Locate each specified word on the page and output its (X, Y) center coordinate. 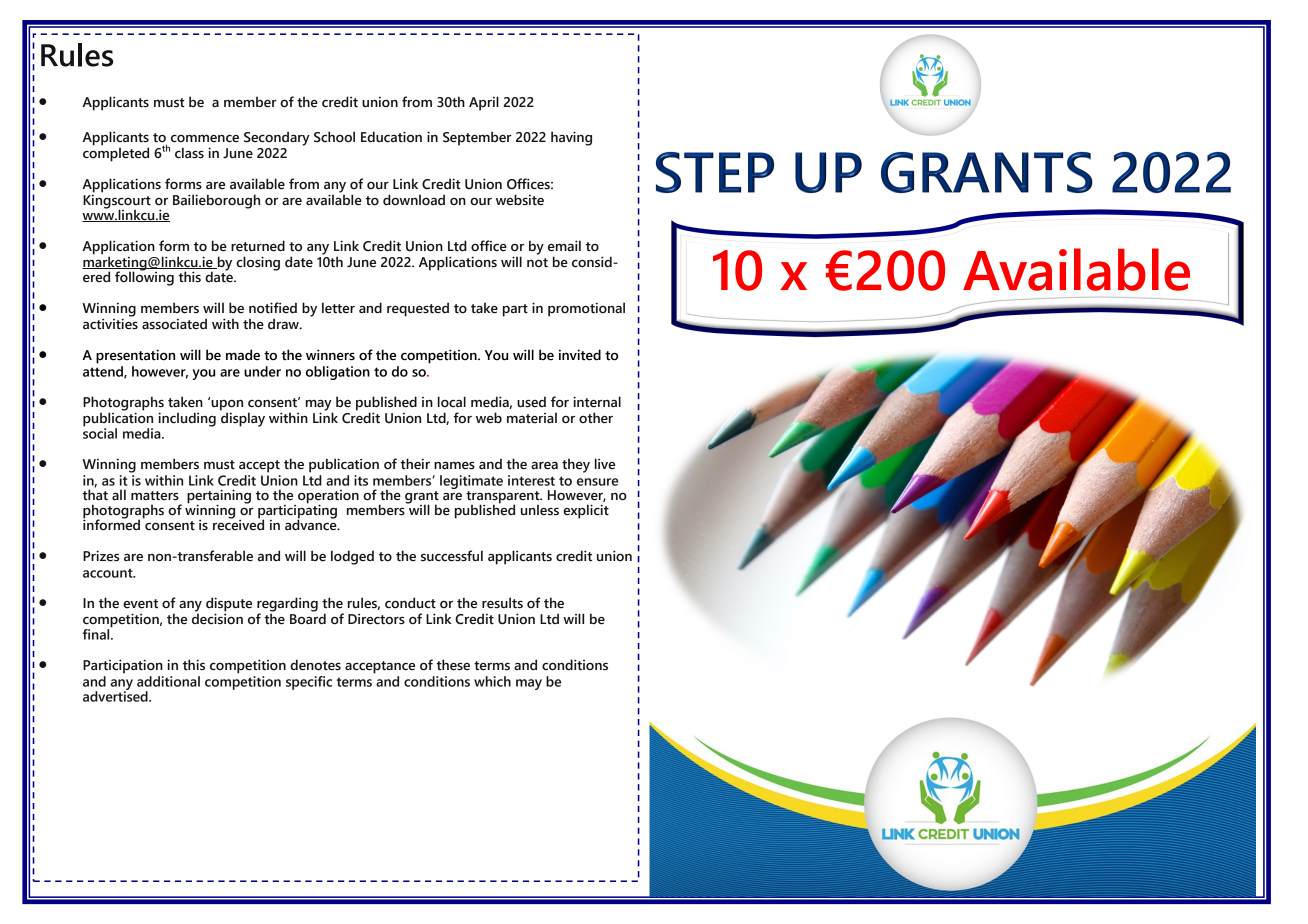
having (571, 138)
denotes (315, 665)
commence (205, 139)
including (187, 419)
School (334, 137)
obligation (338, 373)
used (531, 402)
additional (168, 681)
